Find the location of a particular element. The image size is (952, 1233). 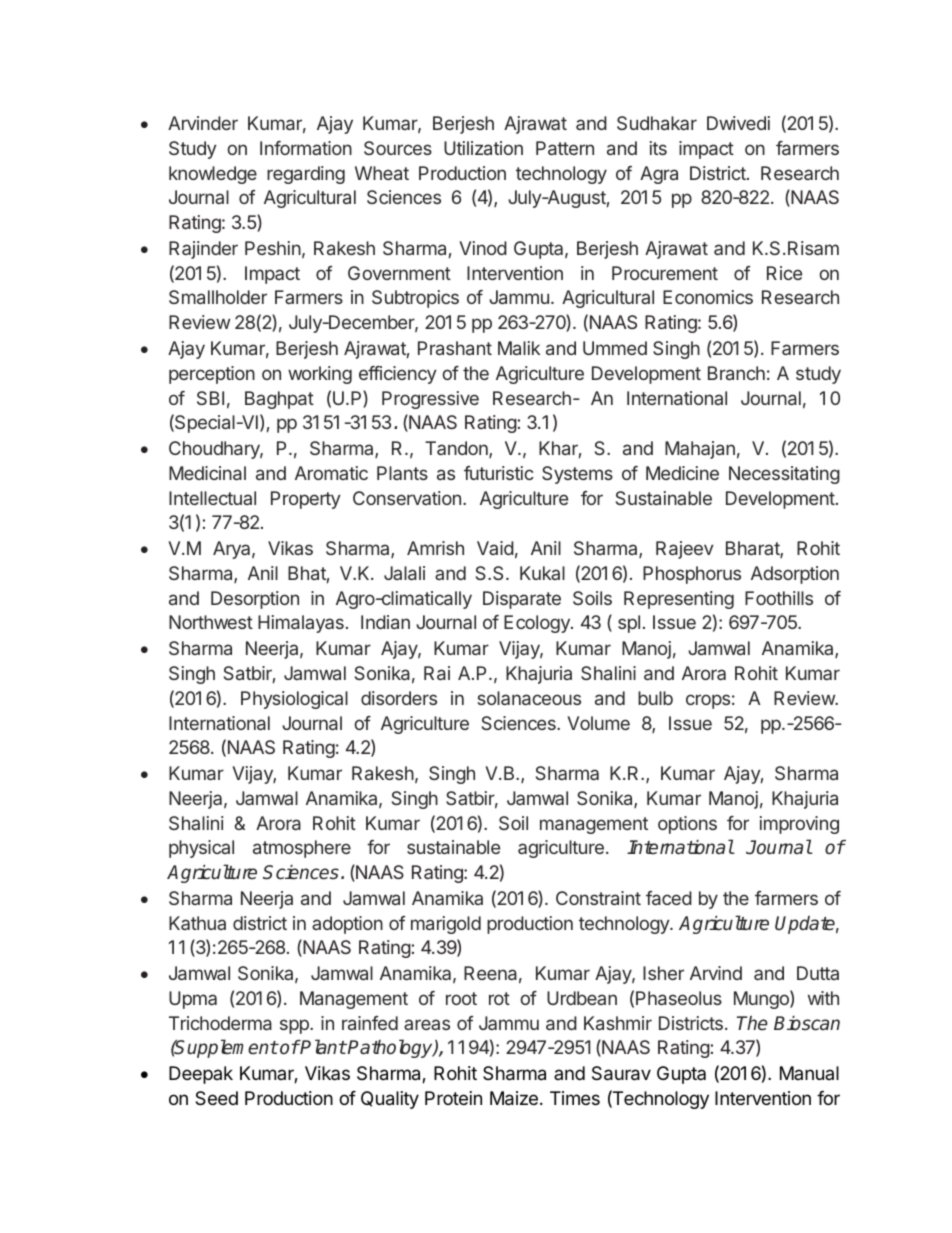

spp is located at coordinates (295, 1026).
